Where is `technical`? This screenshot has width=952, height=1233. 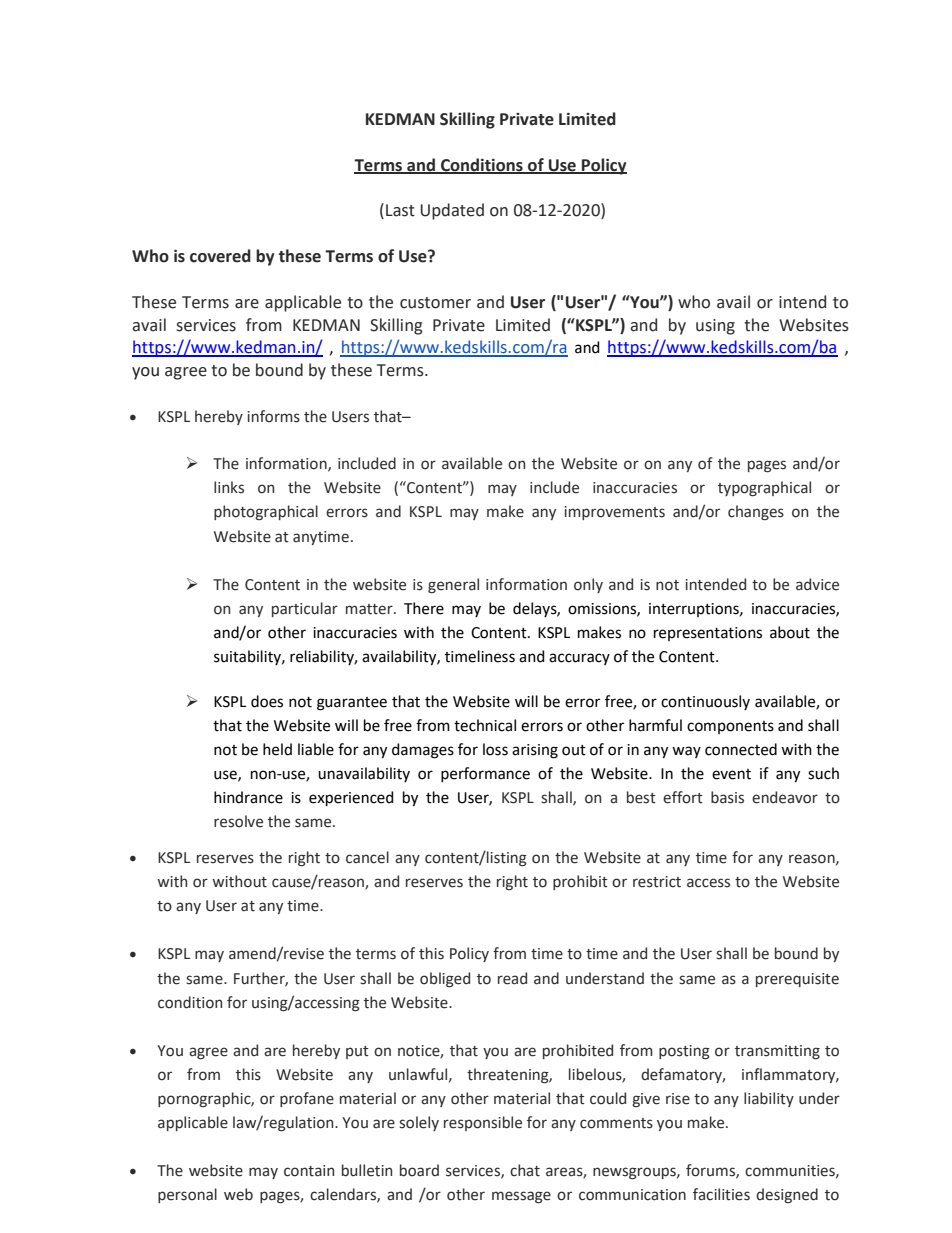
technical is located at coordinates (485, 725).
